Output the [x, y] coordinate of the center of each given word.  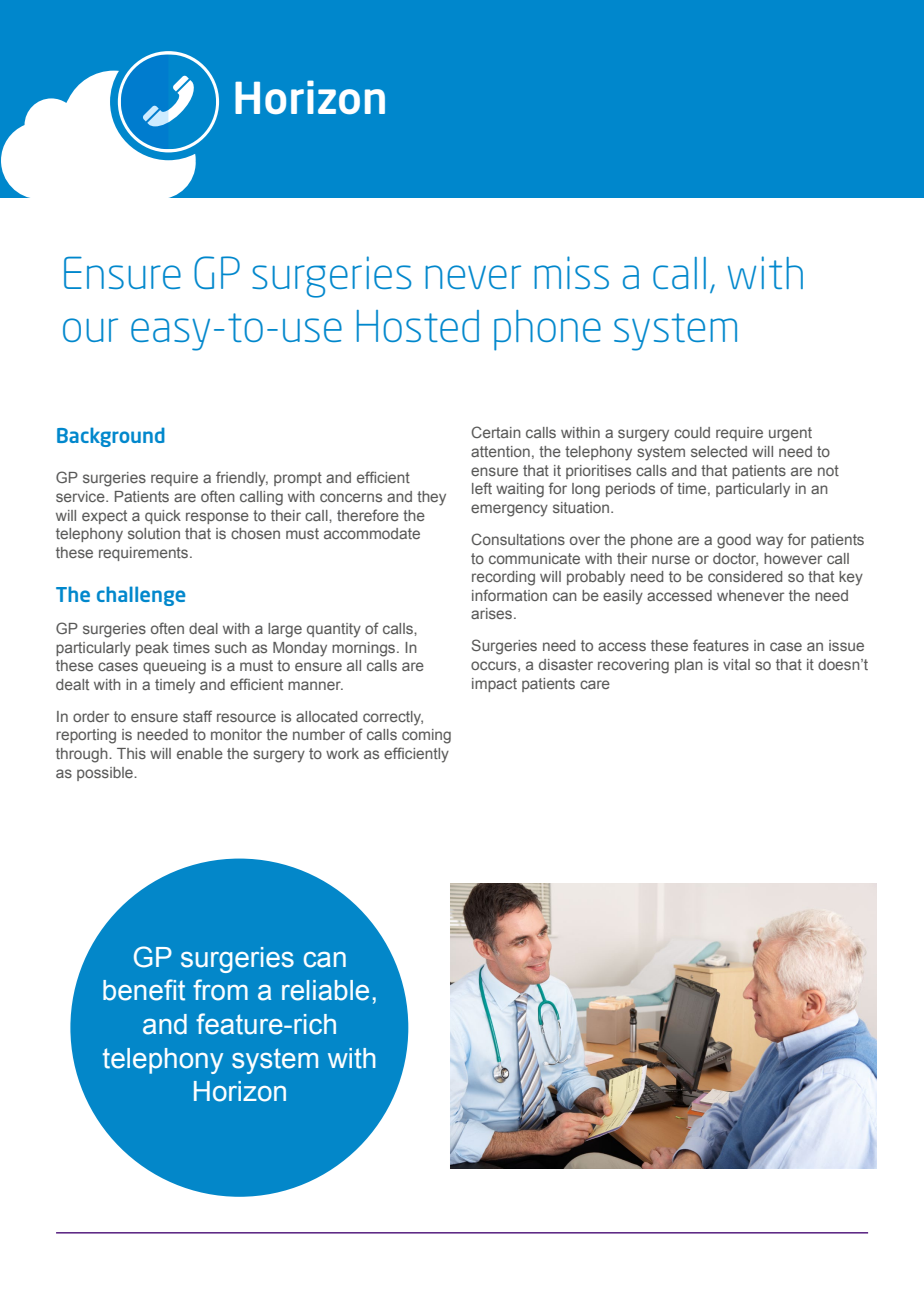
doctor [735, 559]
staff [197, 716]
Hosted [418, 326]
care [595, 684]
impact [494, 685]
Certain [496, 432]
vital [736, 664]
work [342, 753]
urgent [790, 434]
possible [106, 774]
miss [571, 272]
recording [503, 578]
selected [719, 451]
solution [154, 533]
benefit [144, 990]
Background [111, 437]
